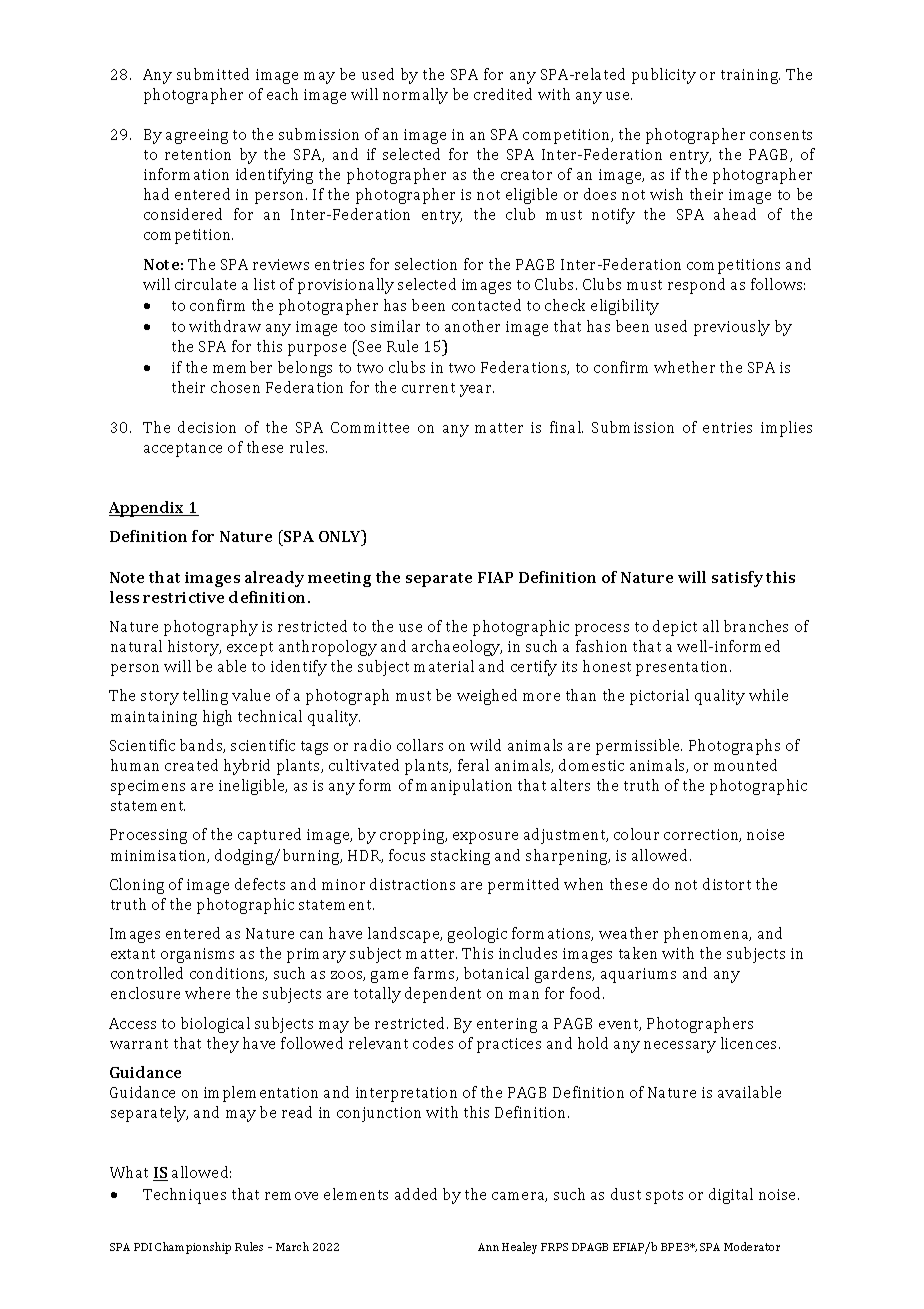 The width and height of the document is (924, 1309). I want to click on feral, so click(473, 765).
